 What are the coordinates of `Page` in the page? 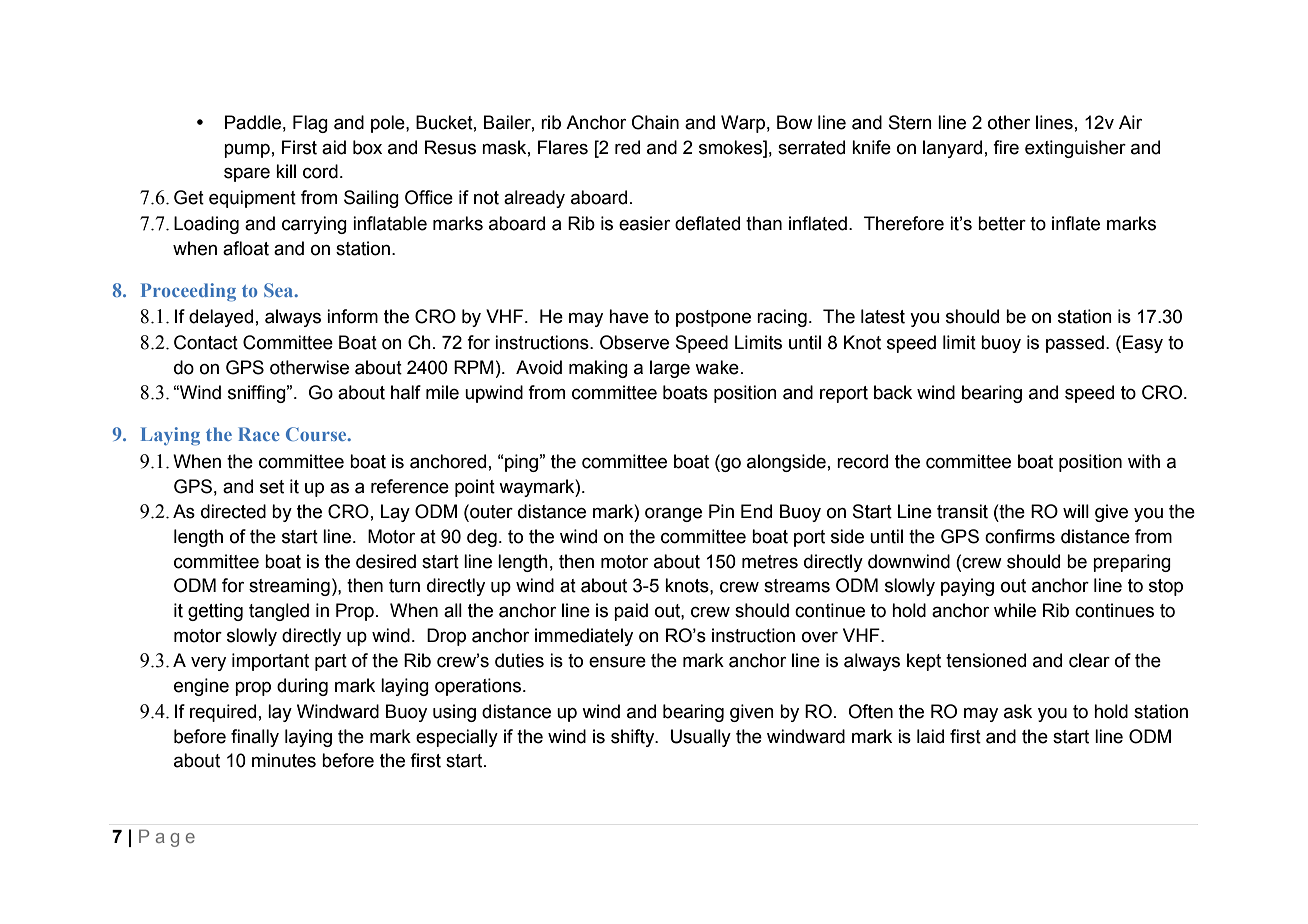 It's located at (167, 838).
